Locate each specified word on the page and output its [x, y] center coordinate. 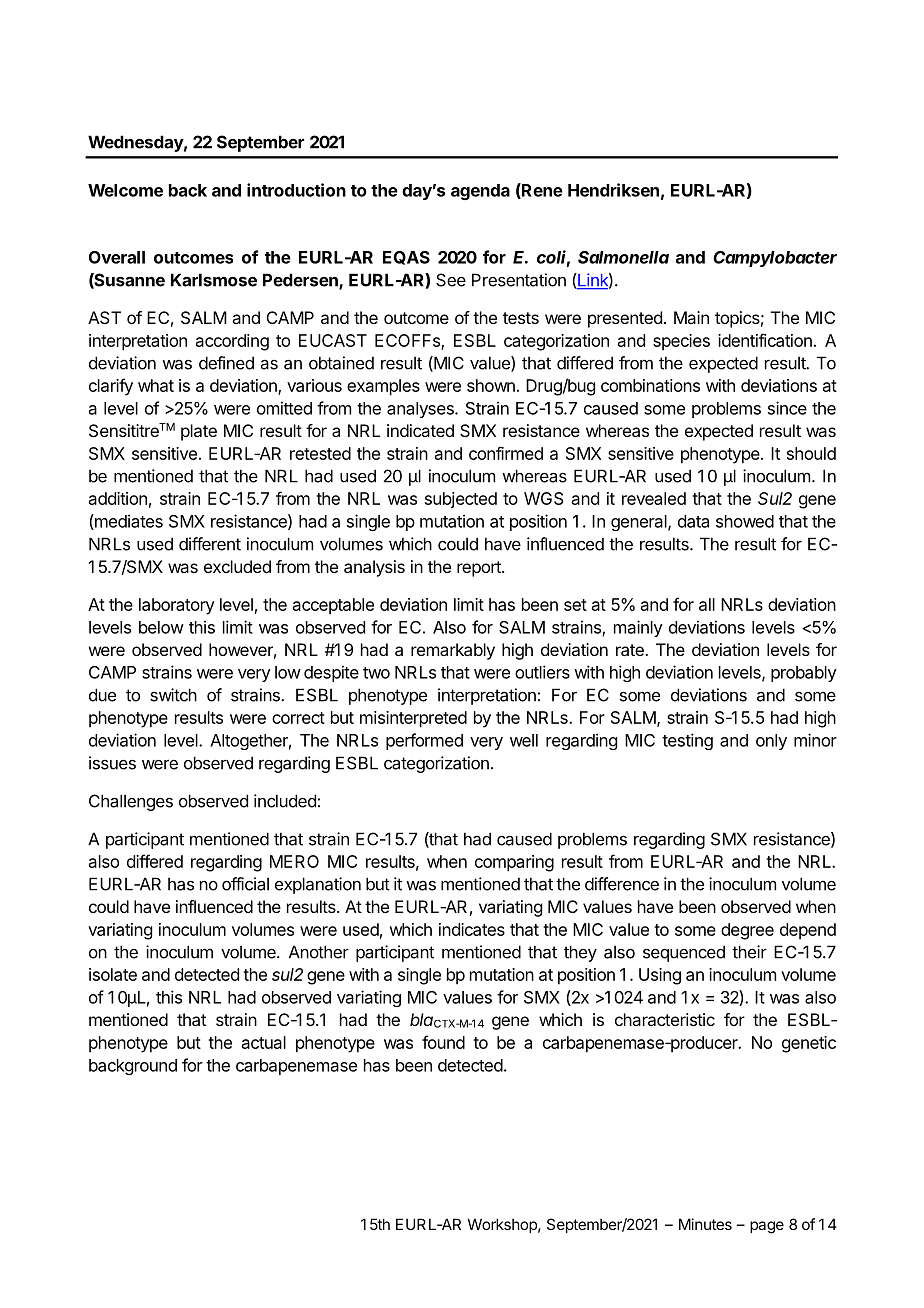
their [749, 952]
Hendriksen [613, 190]
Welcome [125, 190]
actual [264, 1042]
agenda [480, 192]
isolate [113, 974]
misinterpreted [413, 719]
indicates [472, 929]
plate [199, 432]
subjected [461, 500]
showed [745, 521]
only [771, 742]
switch [173, 695]
